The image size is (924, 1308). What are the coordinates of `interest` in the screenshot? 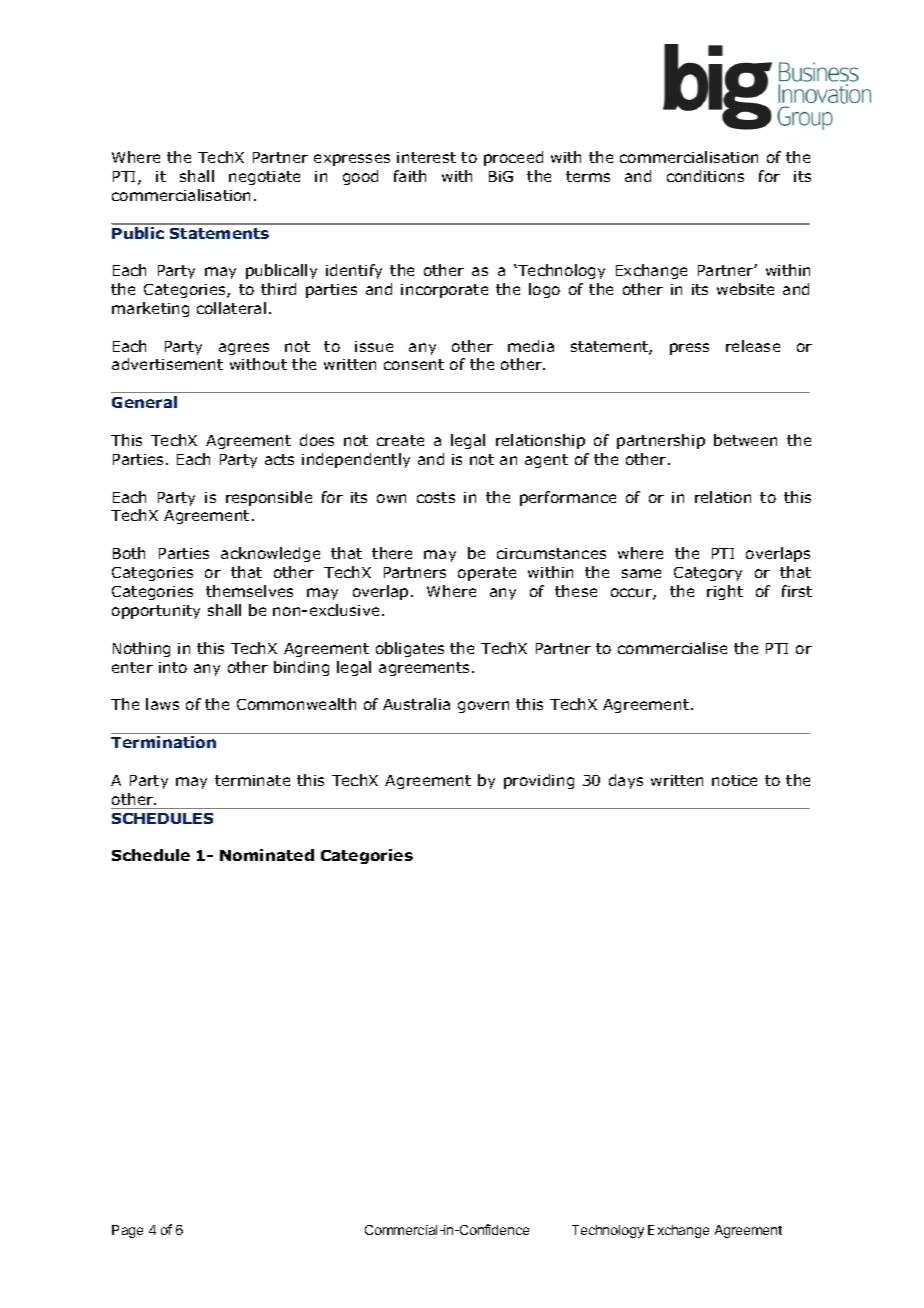 It's located at (426, 157).
